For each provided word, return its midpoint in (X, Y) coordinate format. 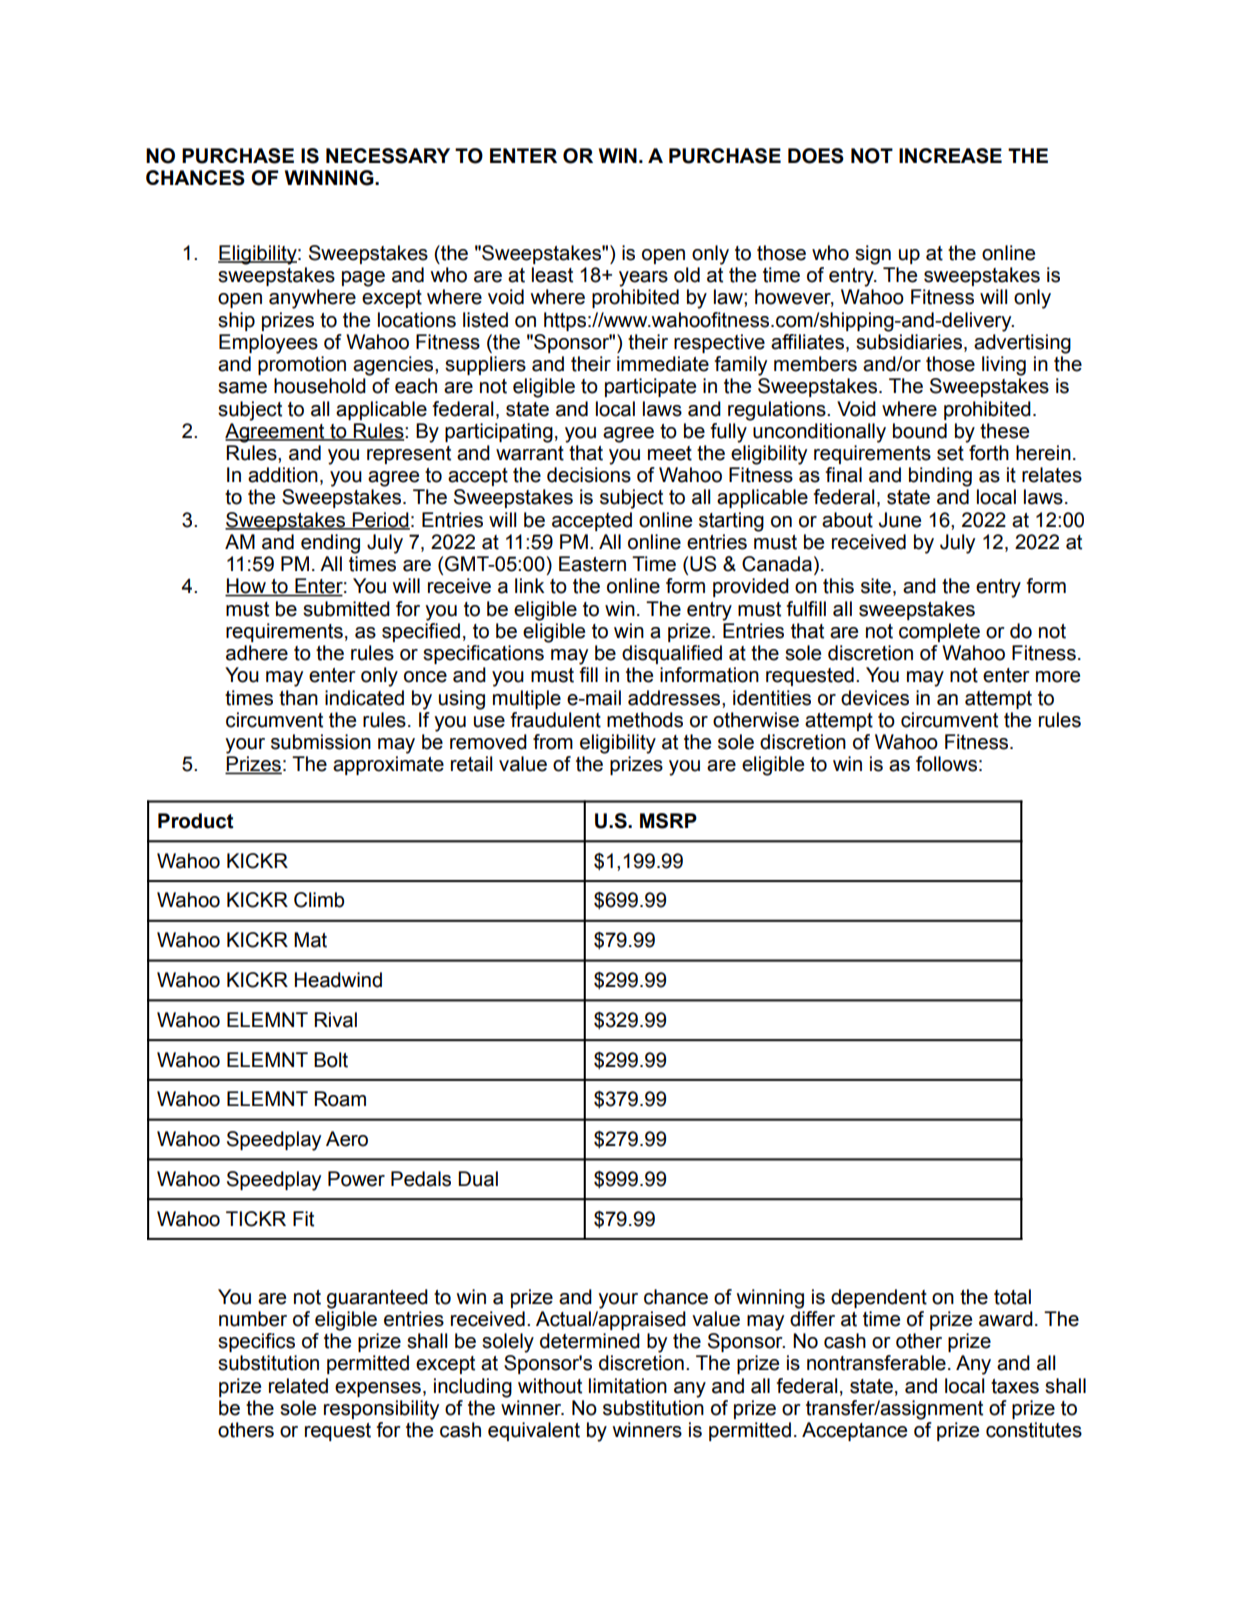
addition (283, 475)
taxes (1015, 1386)
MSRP (668, 821)
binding (940, 477)
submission (321, 742)
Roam (340, 1099)
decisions (589, 475)
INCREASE (950, 156)
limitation (628, 1386)
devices (875, 698)
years (643, 279)
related (298, 1386)
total (1012, 1297)
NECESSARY (388, 156)
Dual (478, 1179)
